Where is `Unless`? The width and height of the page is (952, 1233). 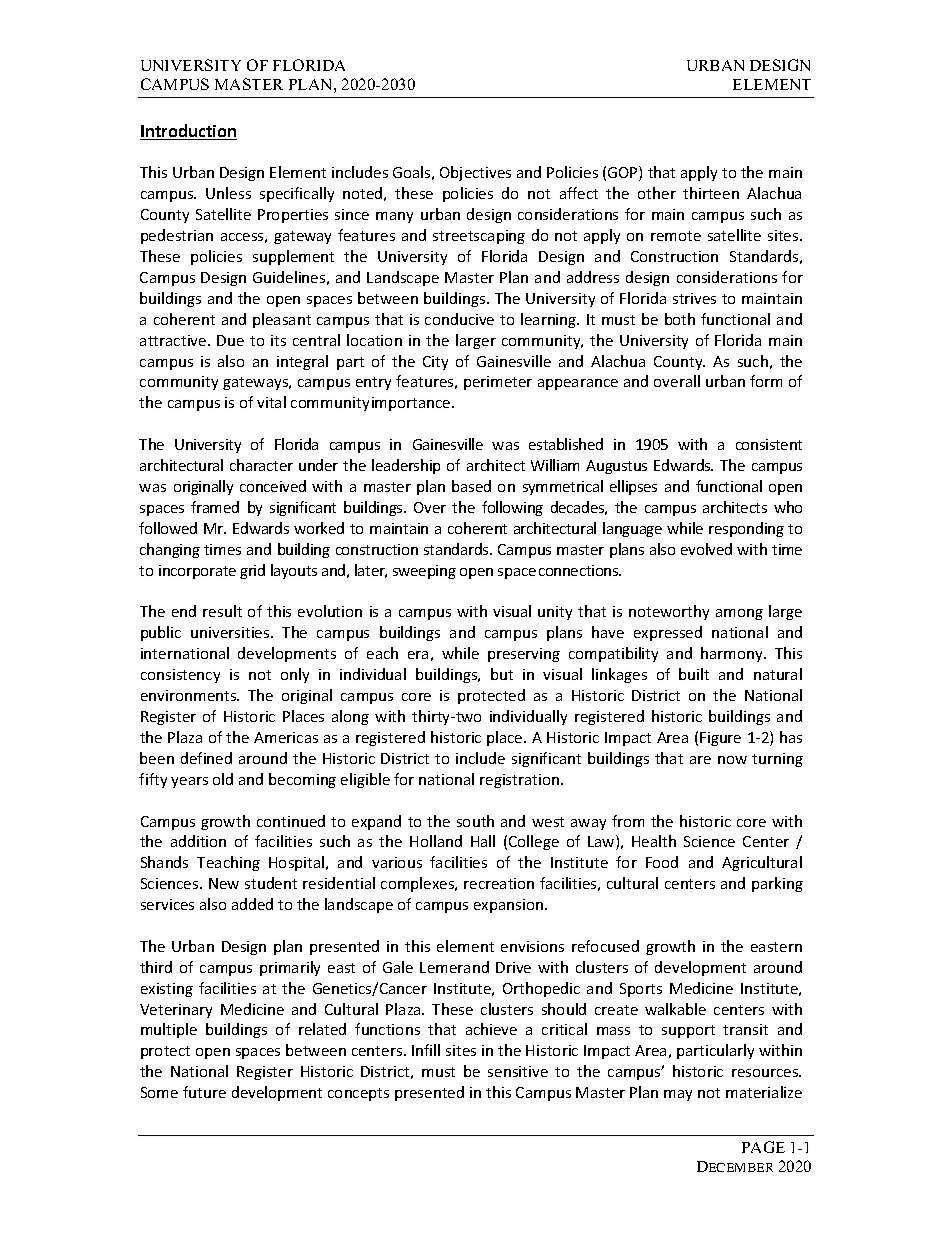 Unless is located at coordinates (228, 193).
